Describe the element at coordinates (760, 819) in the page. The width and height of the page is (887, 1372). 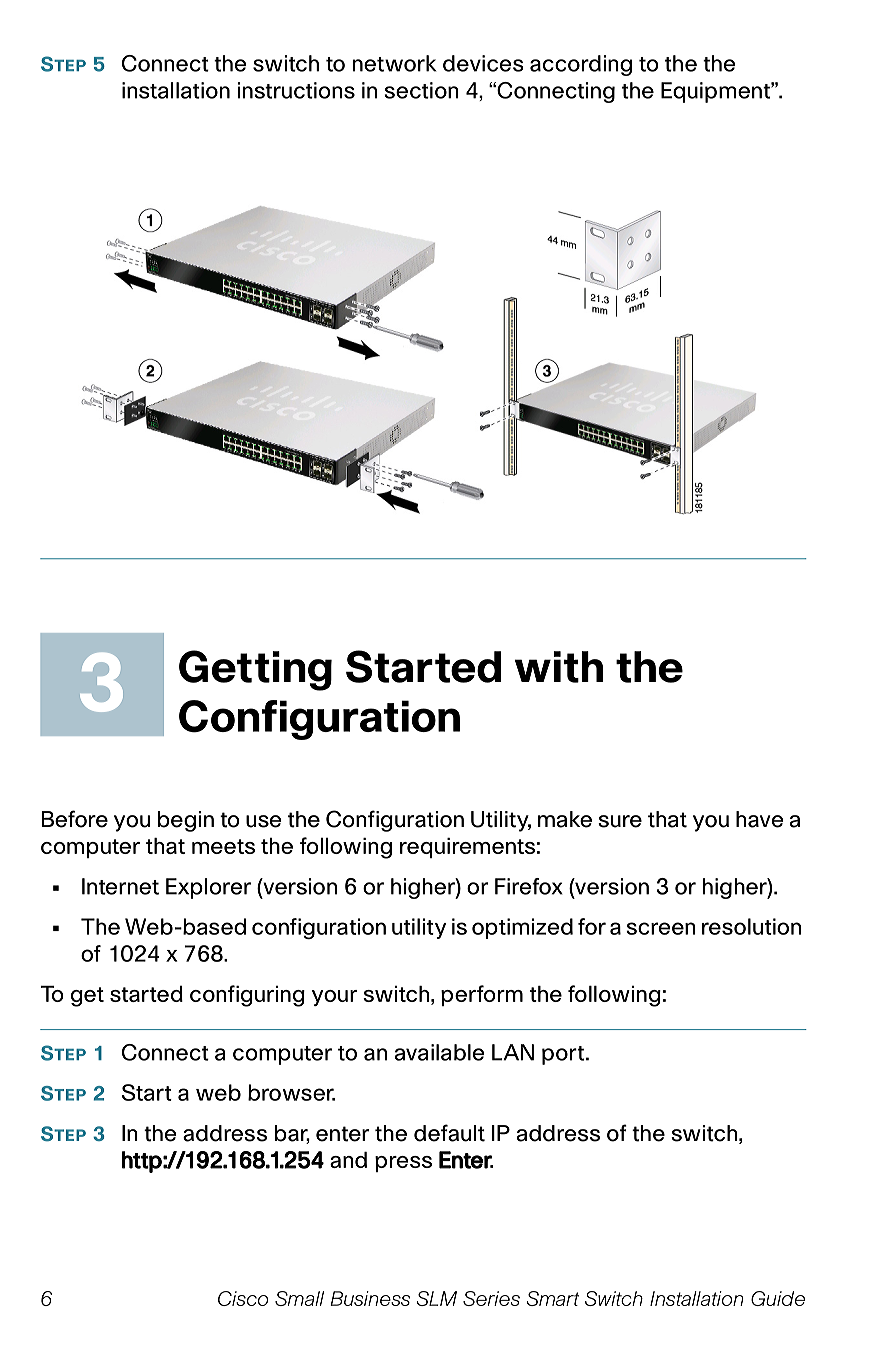
I see `have` at that location.
